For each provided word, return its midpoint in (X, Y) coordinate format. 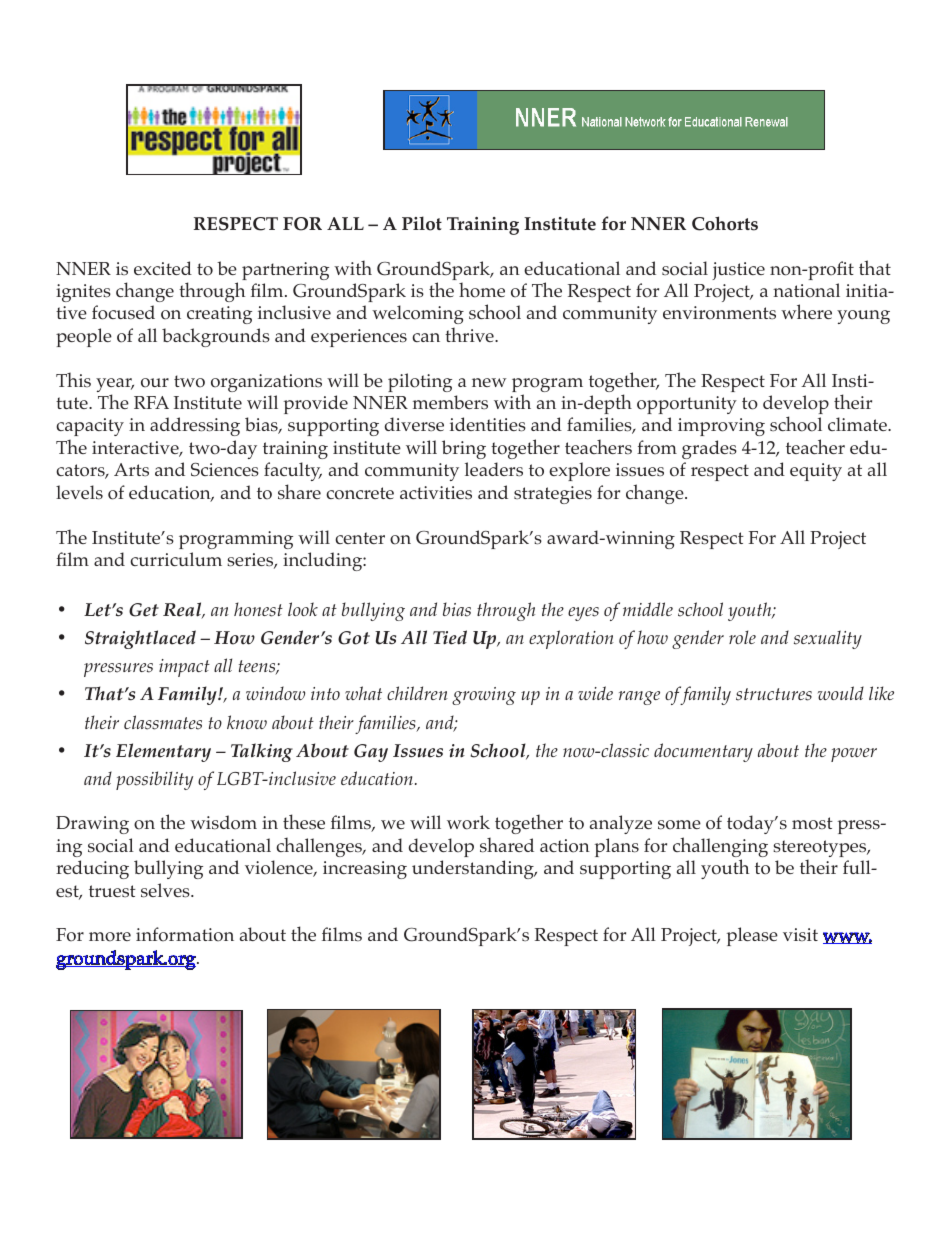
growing (484, 696)
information (185, 934)
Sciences (225, 470)
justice (738, 271)
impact (184, 668)
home (482, 290)
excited (163, 268)
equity (816, 472)
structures (774, 694)
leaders (494, 469)
